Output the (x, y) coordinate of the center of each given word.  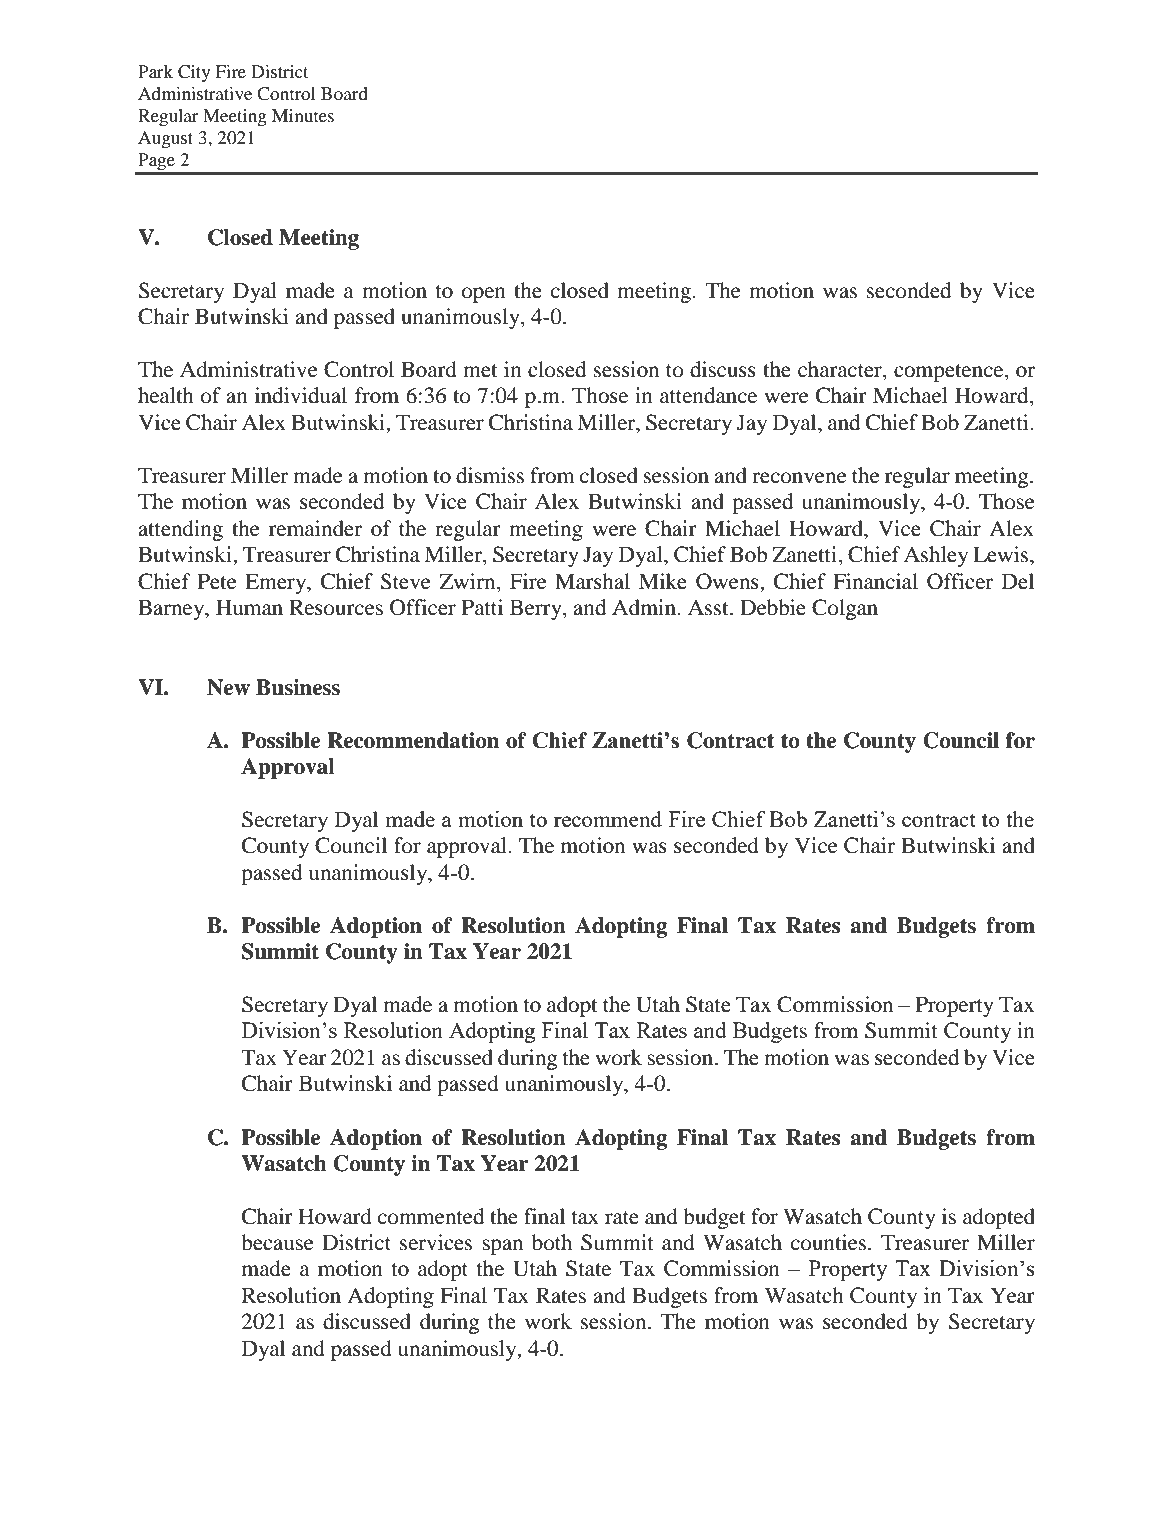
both (552, 1242)
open (484, 295)
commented (431, 1216)
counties (828, 1242)
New (228, 687)
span (502, 1247)
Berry (537, 609)
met (480, 371)
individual (301, 395)
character (841, 370)
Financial (875, 581)
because (277, 1242)
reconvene (799, 478)
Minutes (303, 115)
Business (298, 687)
